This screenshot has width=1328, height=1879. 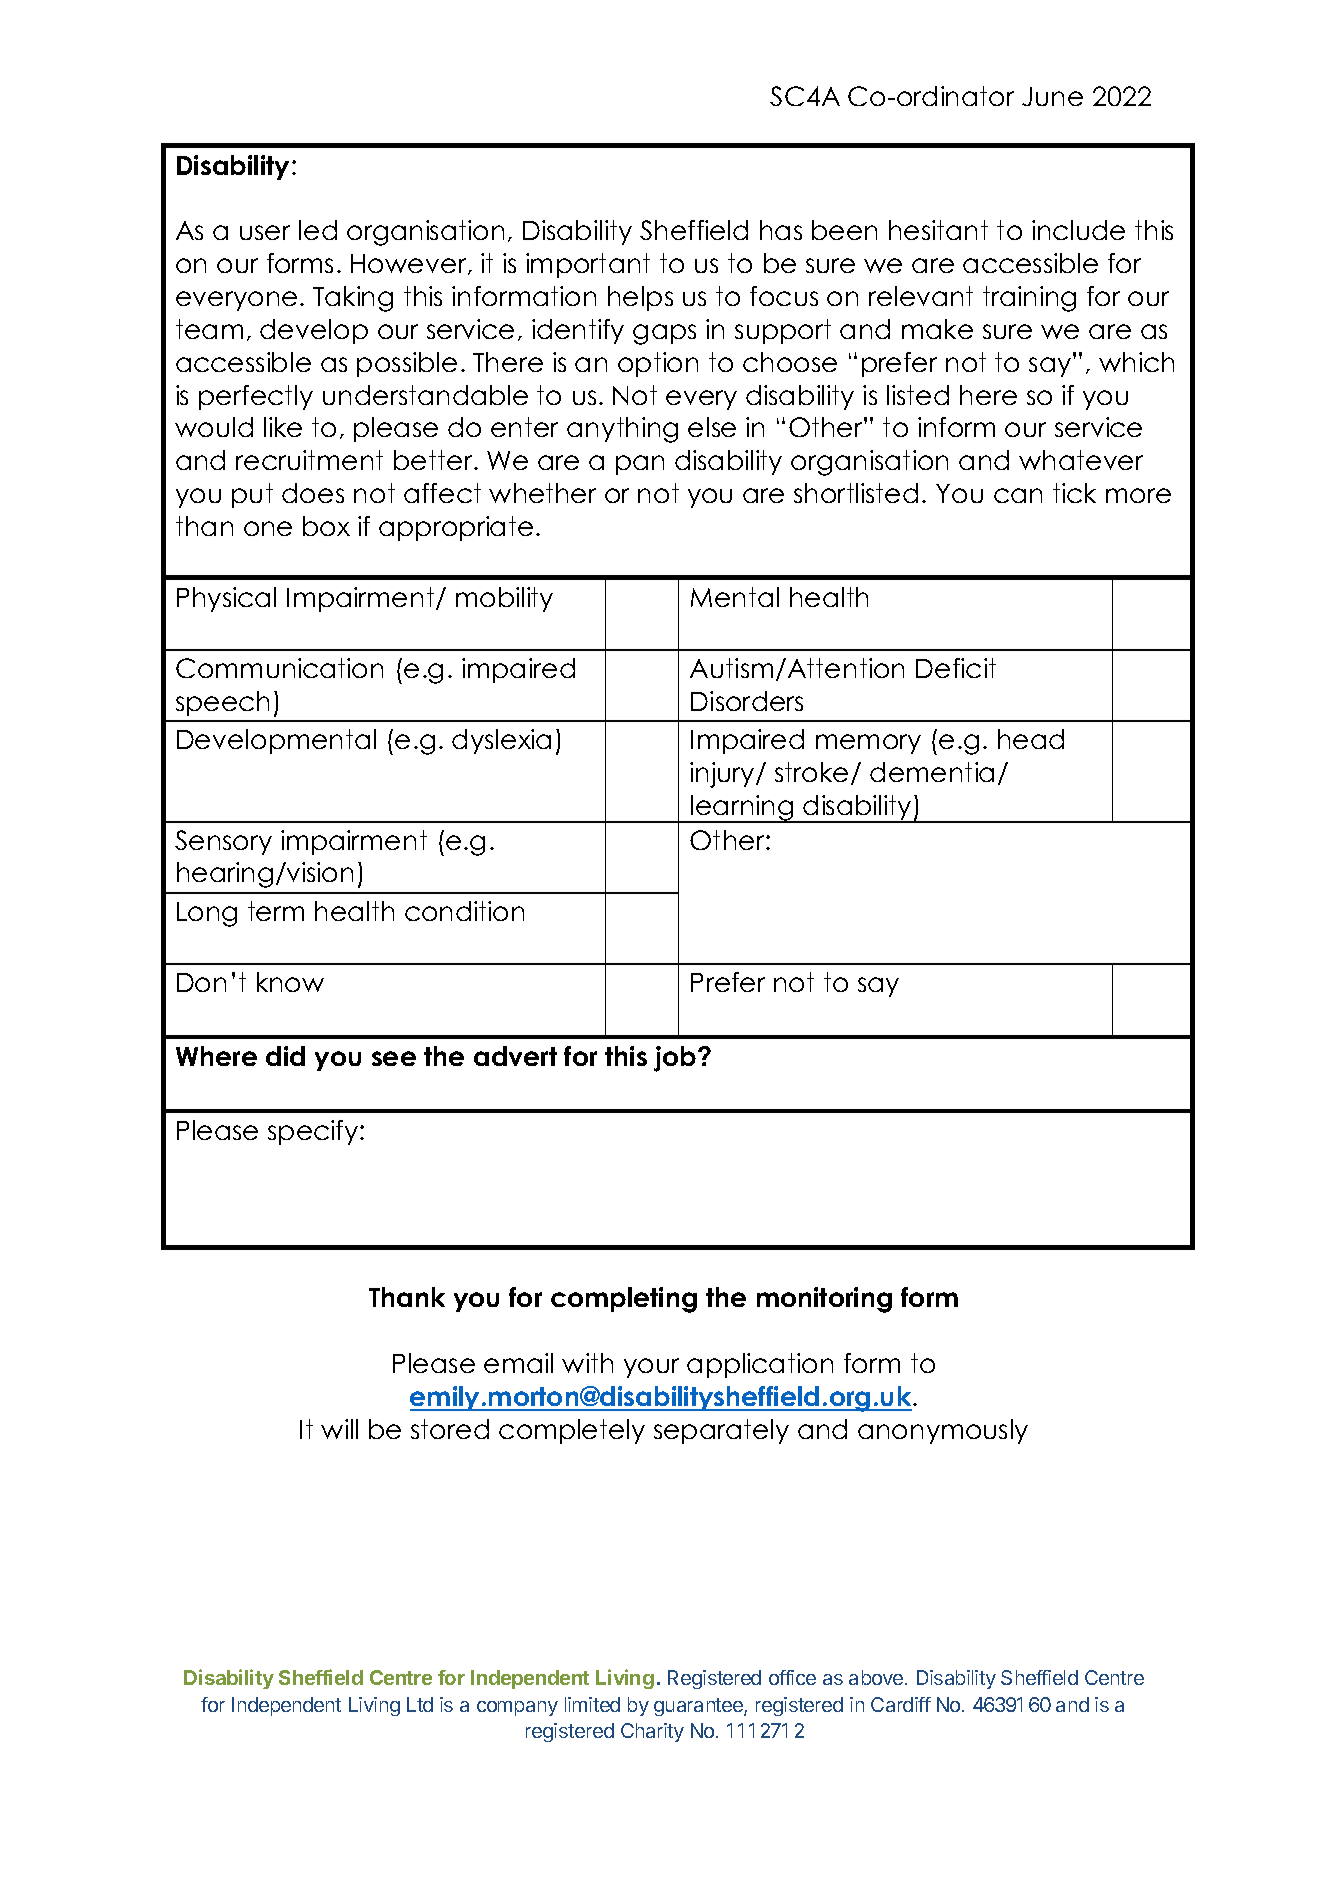 What do you see at coordinates (1052, 96) in the screenshot?
I see `June` at bounding box center [1052, 96].
